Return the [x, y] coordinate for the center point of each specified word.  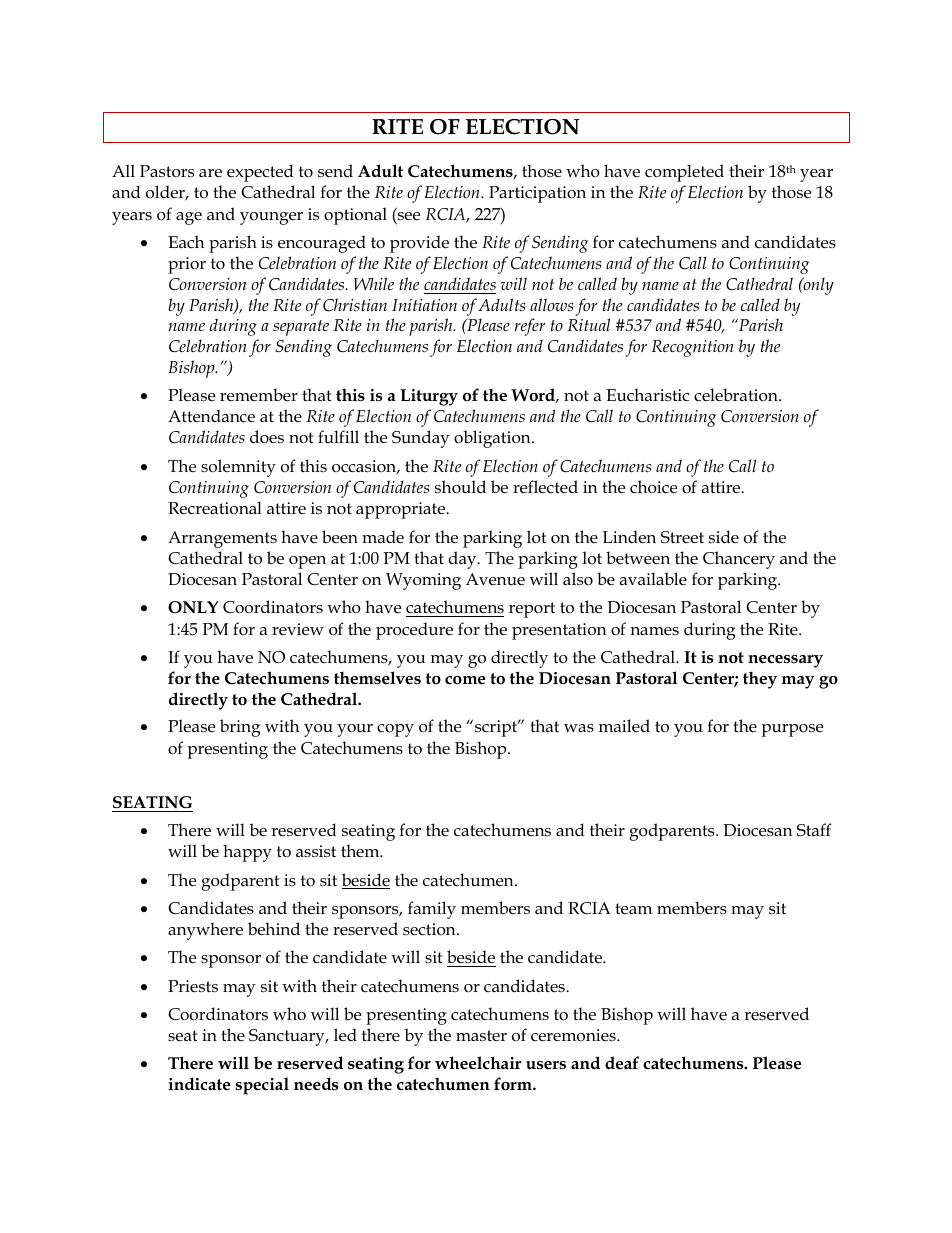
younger [271, 218]
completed [684, 173]
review [298, 629]
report [532, 610]
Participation [537, 194]
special [262, 1086]
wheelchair [478, 1063]
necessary [785, 661]
